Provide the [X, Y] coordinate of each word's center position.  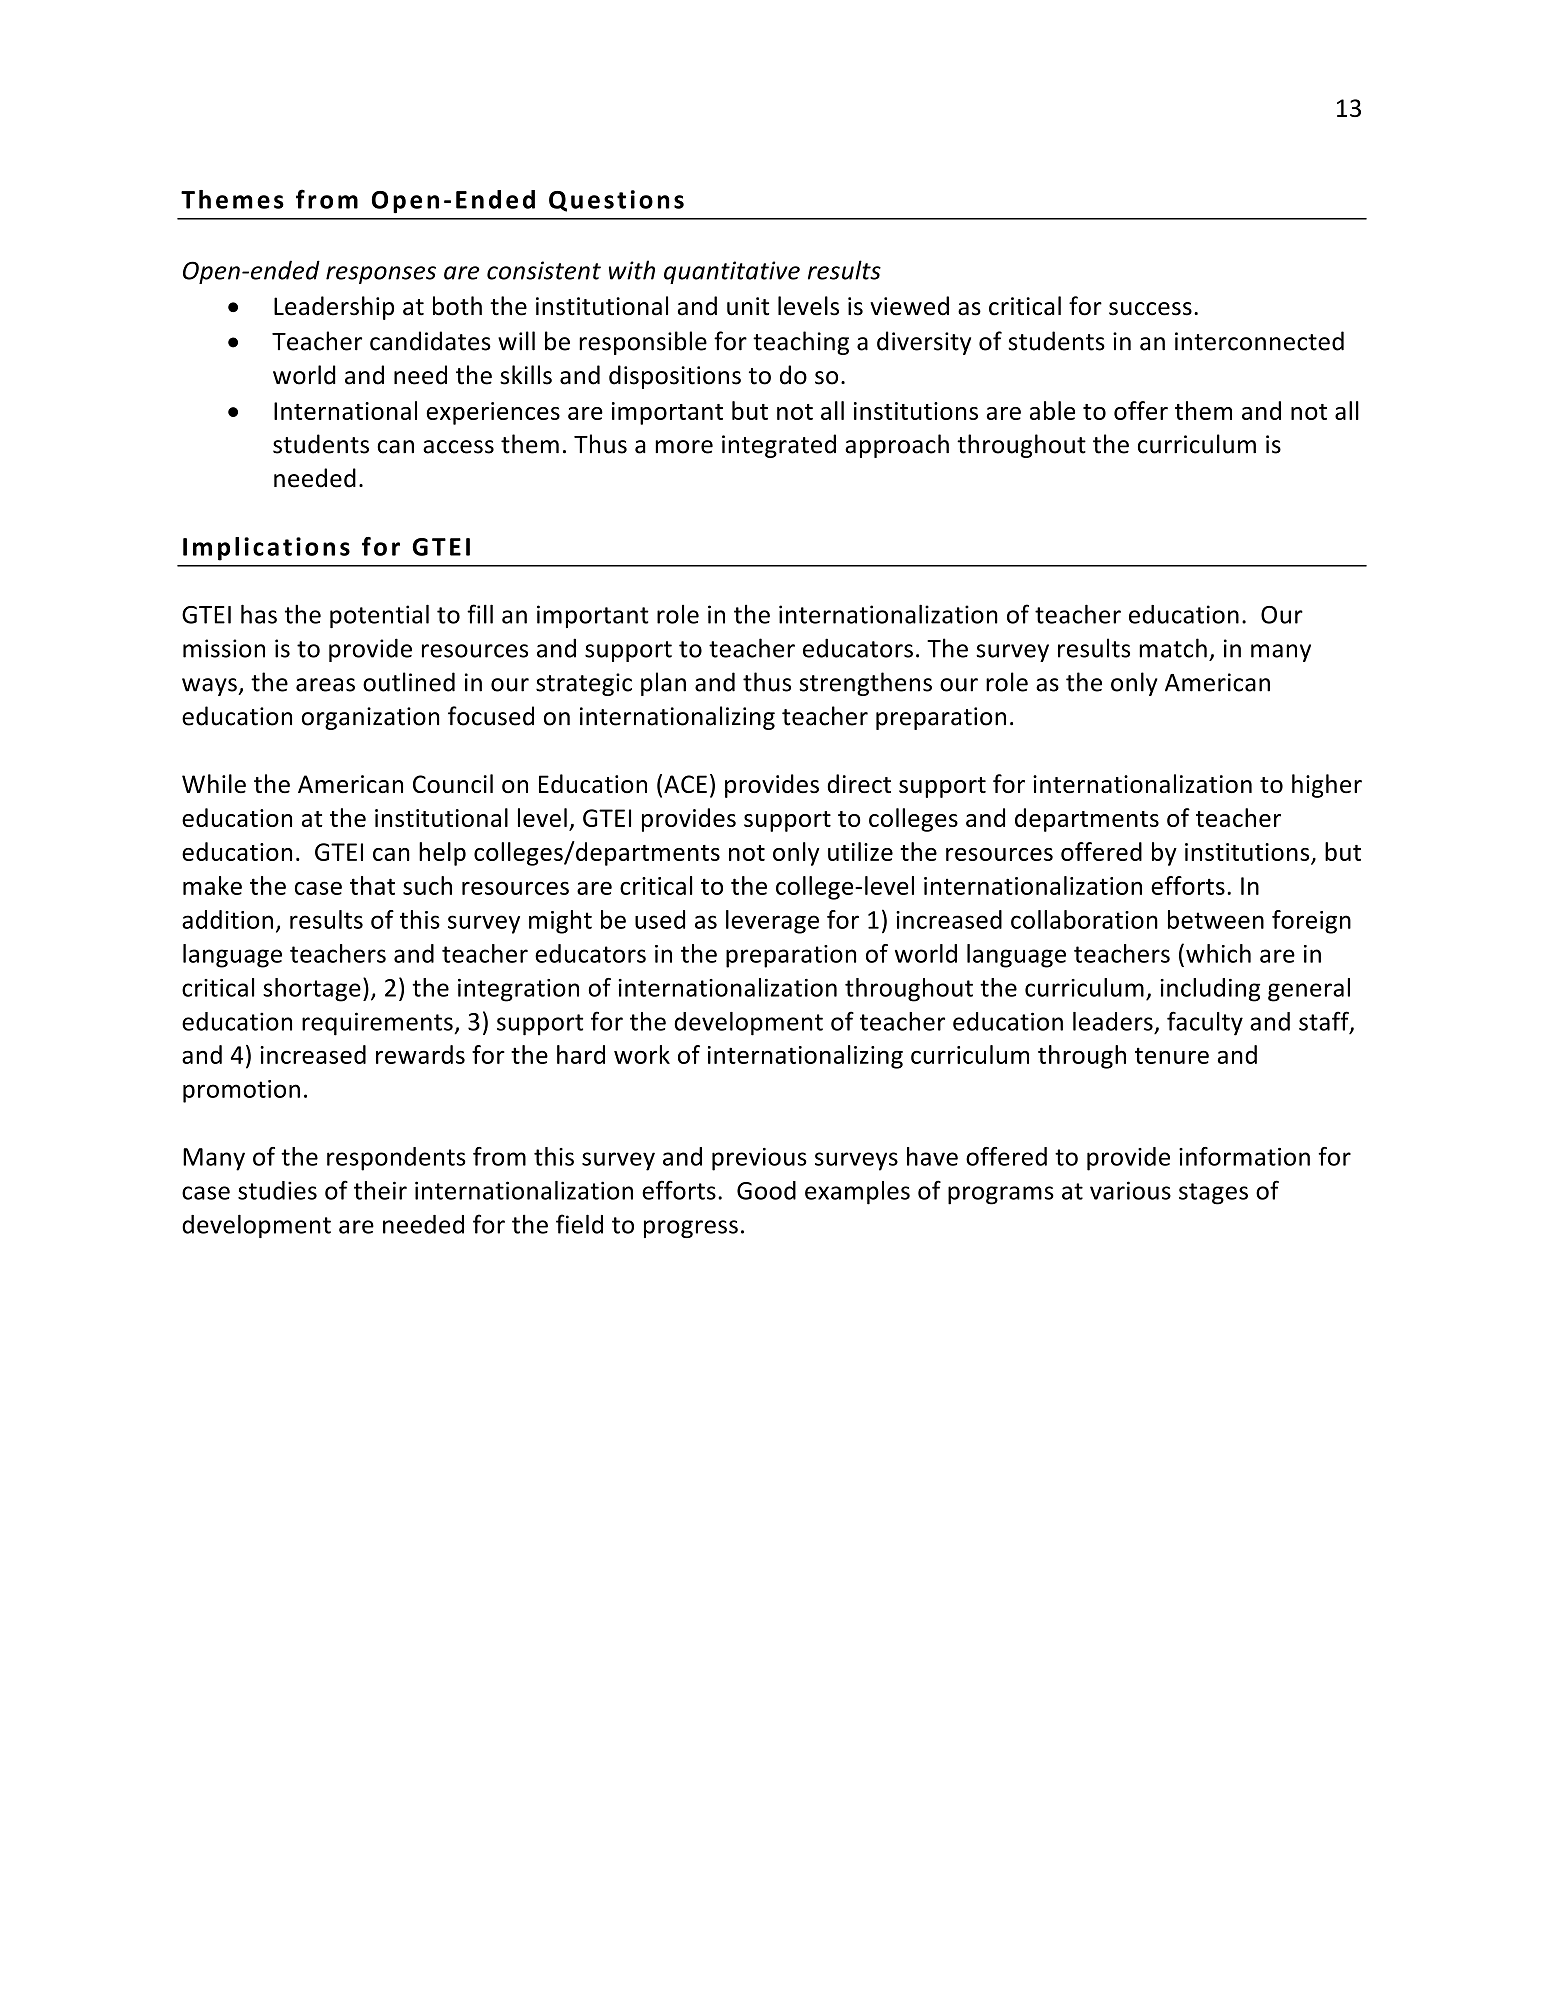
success [1150, 309]
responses [381, 275]
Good [766, 1190]
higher [1327, 786]
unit [748, 306]
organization [371, 718]
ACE [685, 784]
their [380, 1190]
